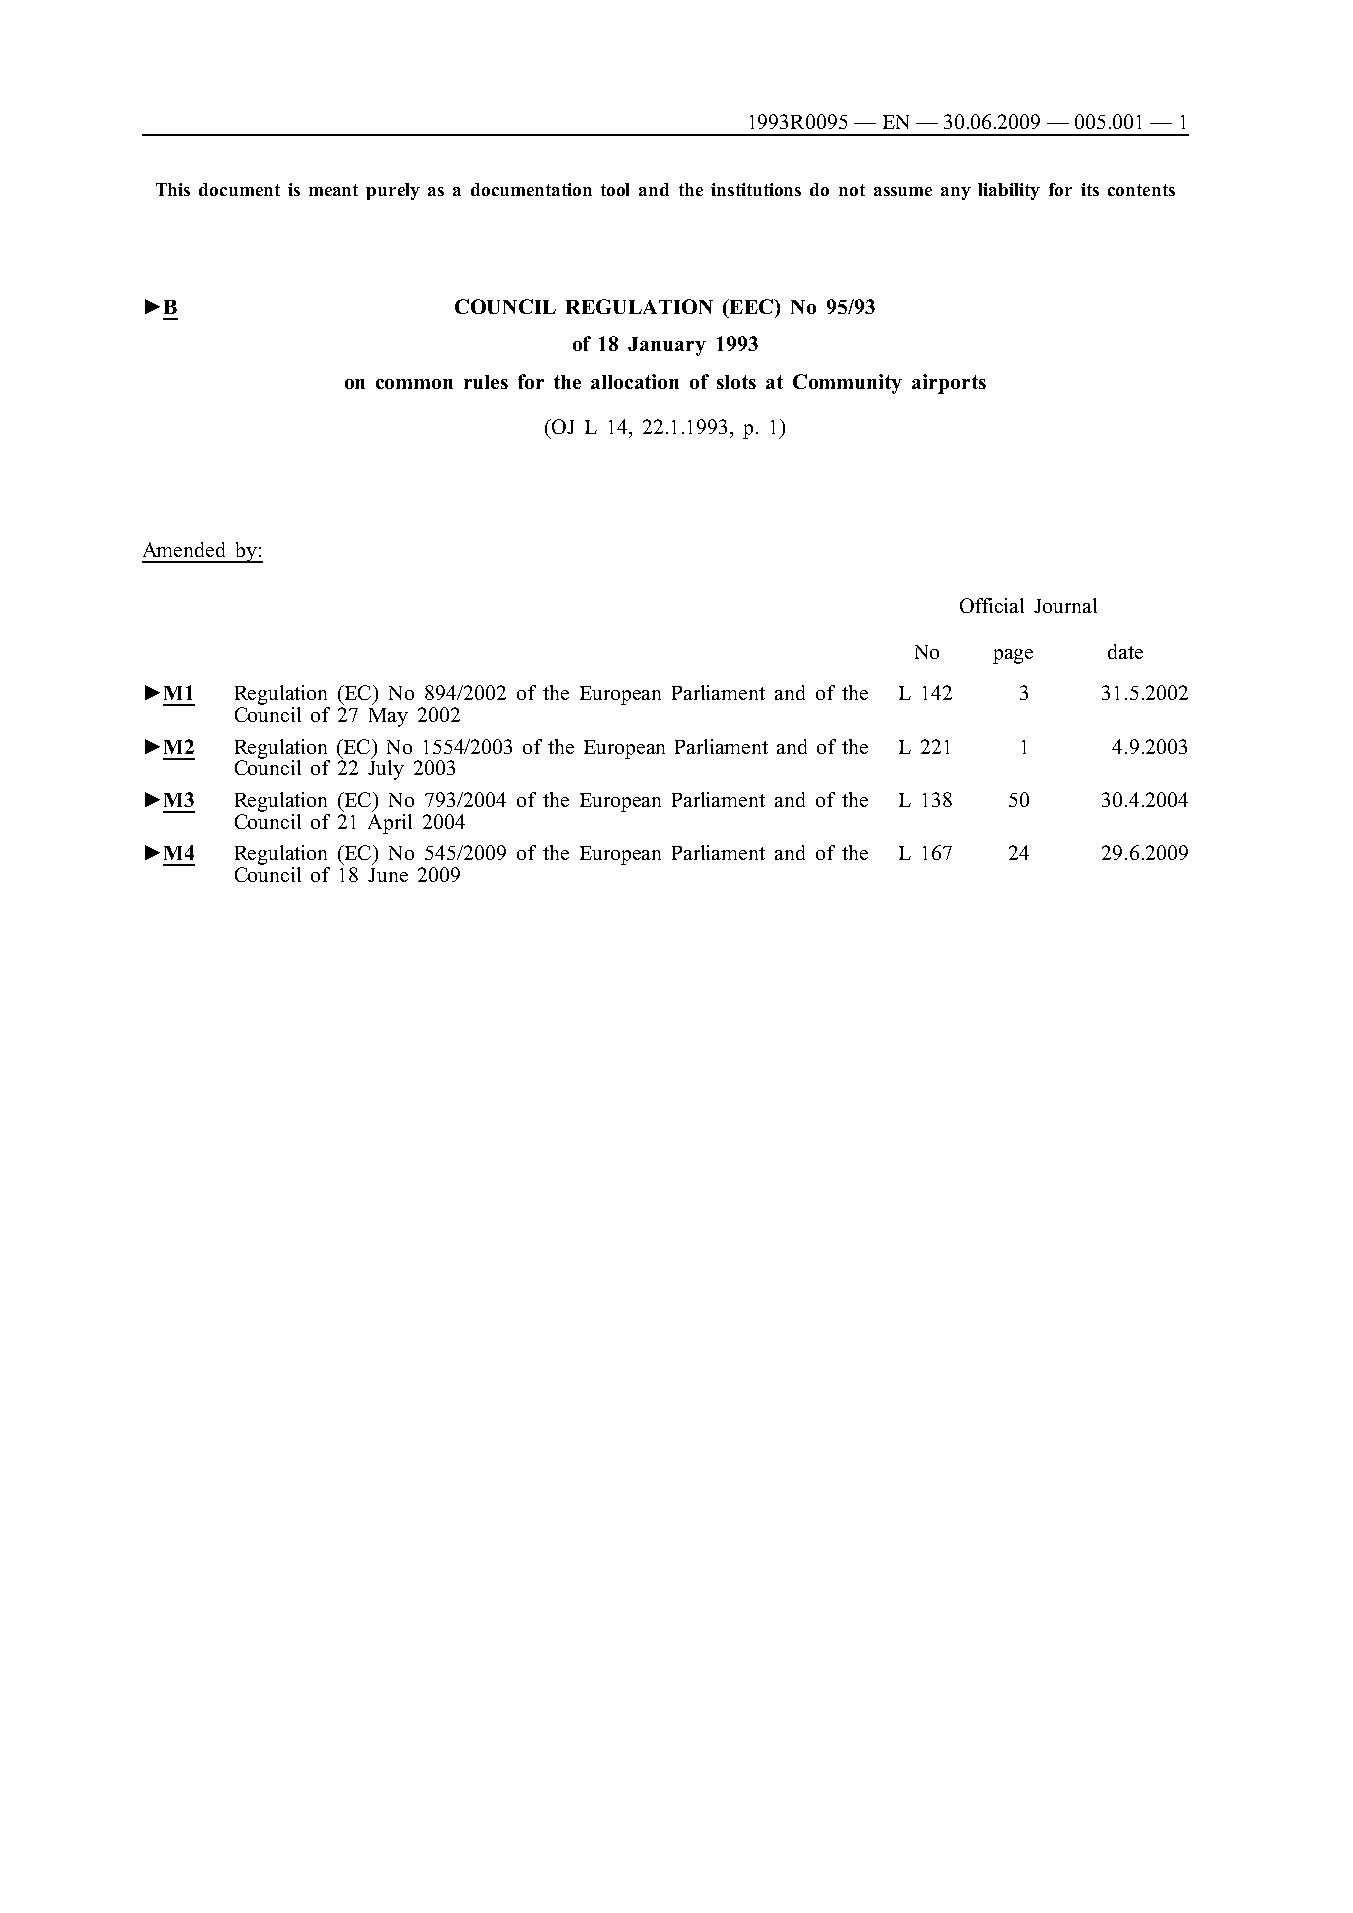 Image resolution: width=1353 pixels, height=1913 pixels. What do you see at coordinates (615, 189) in the document?
I see `tool` at bounding box center [615, 189].
